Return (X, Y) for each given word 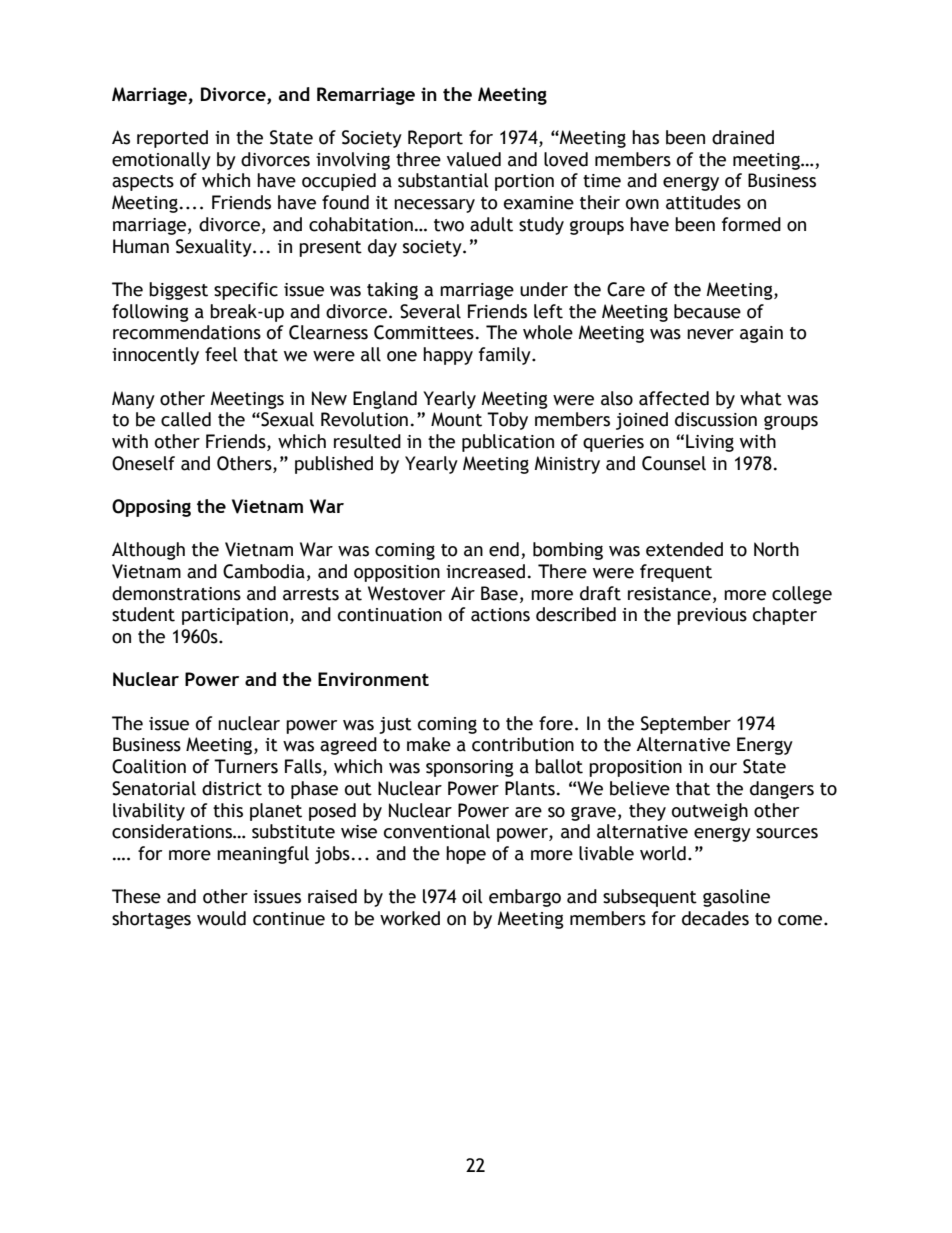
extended (684, 549)
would (221, 918)
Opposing (151, 508)
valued (474, 159)
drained (743, 137)
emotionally (161, 161)
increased (485, 571)
